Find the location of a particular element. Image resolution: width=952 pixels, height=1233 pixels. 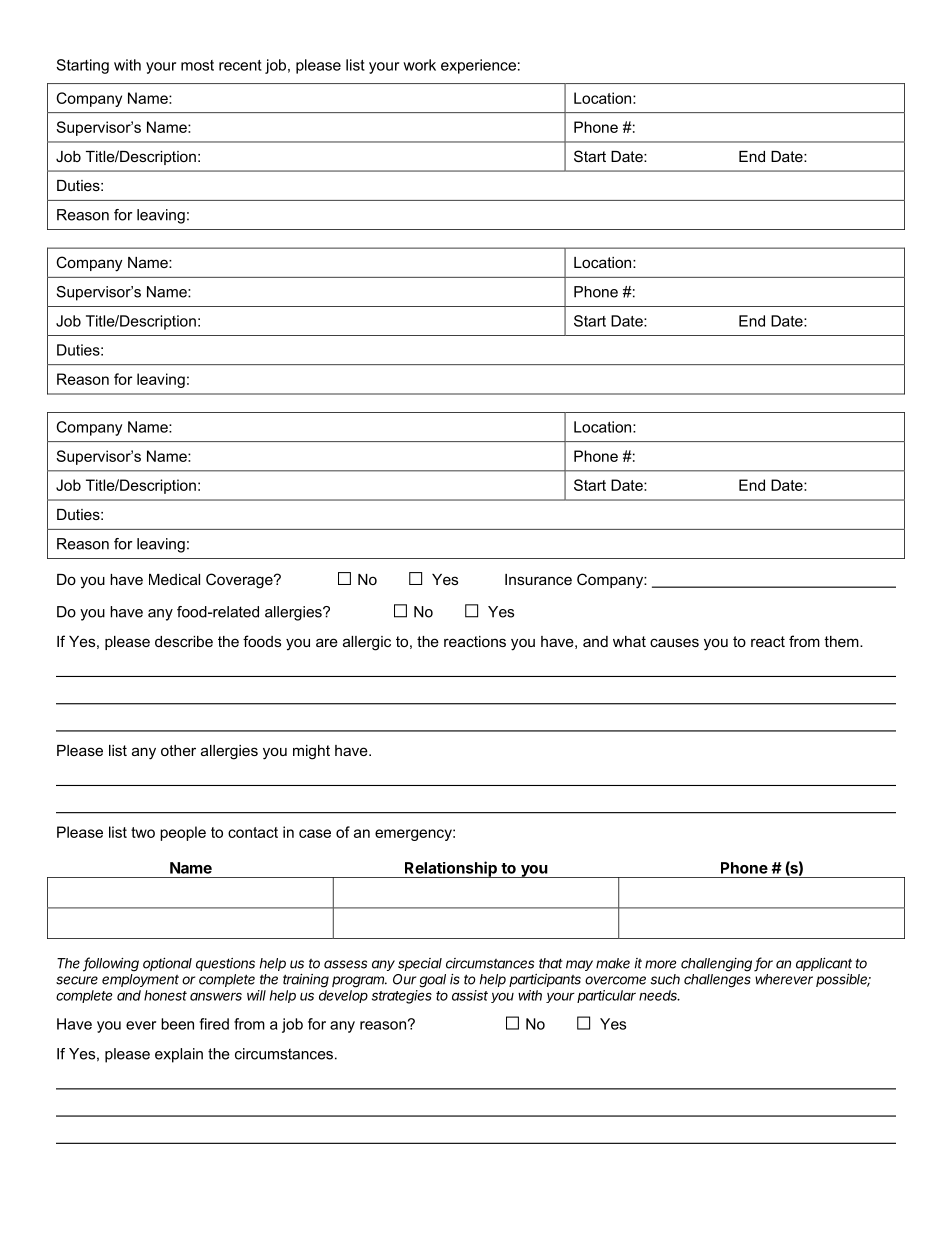

allergic is located at coordinates (367, 643).
